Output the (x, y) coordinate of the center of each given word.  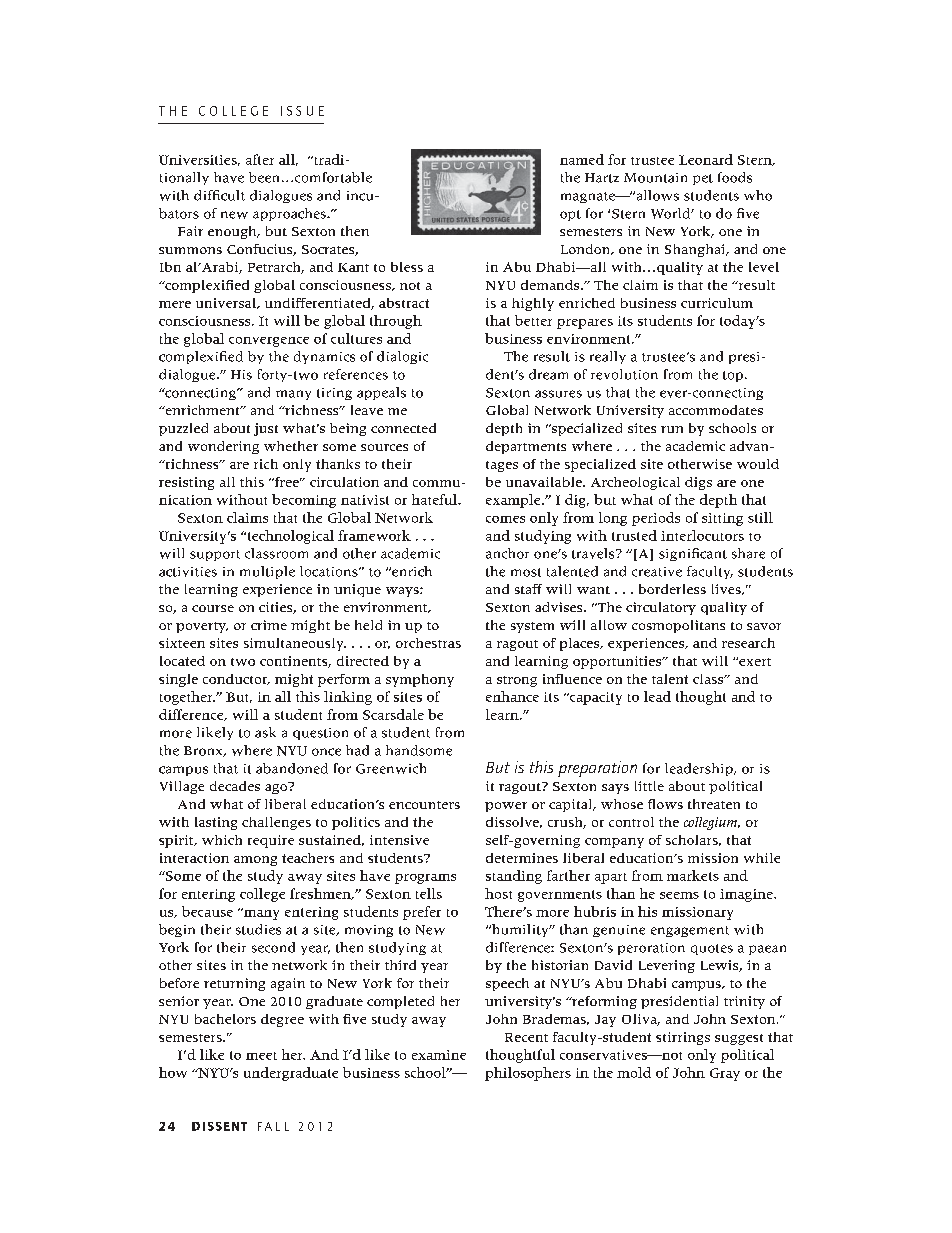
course (213, 608)
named (582, 159)
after (260, 159)
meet (261, 1056)
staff (528, 589)
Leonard (706, 159)
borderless (672, 589)
